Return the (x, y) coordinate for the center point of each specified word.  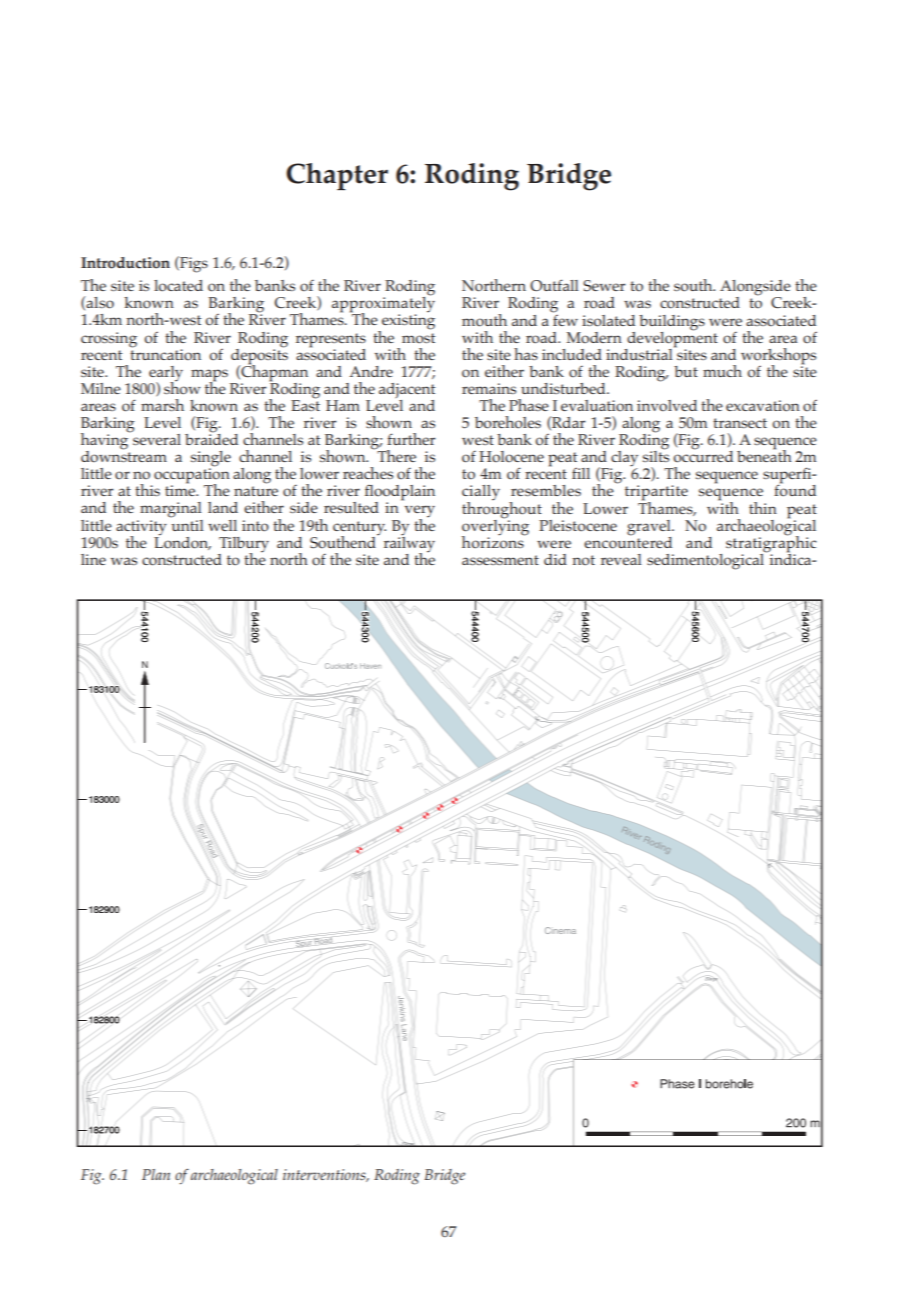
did (555, 559)
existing (407, 323)
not (583, 560)
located (178, 286)
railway (409, 544)
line (93, 559)
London (182, 542)
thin (763, 508)
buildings (672, 323)
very (420, 512)
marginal (171, 510)
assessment (500, 560)
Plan (156, 1174)
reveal (621, 559)
